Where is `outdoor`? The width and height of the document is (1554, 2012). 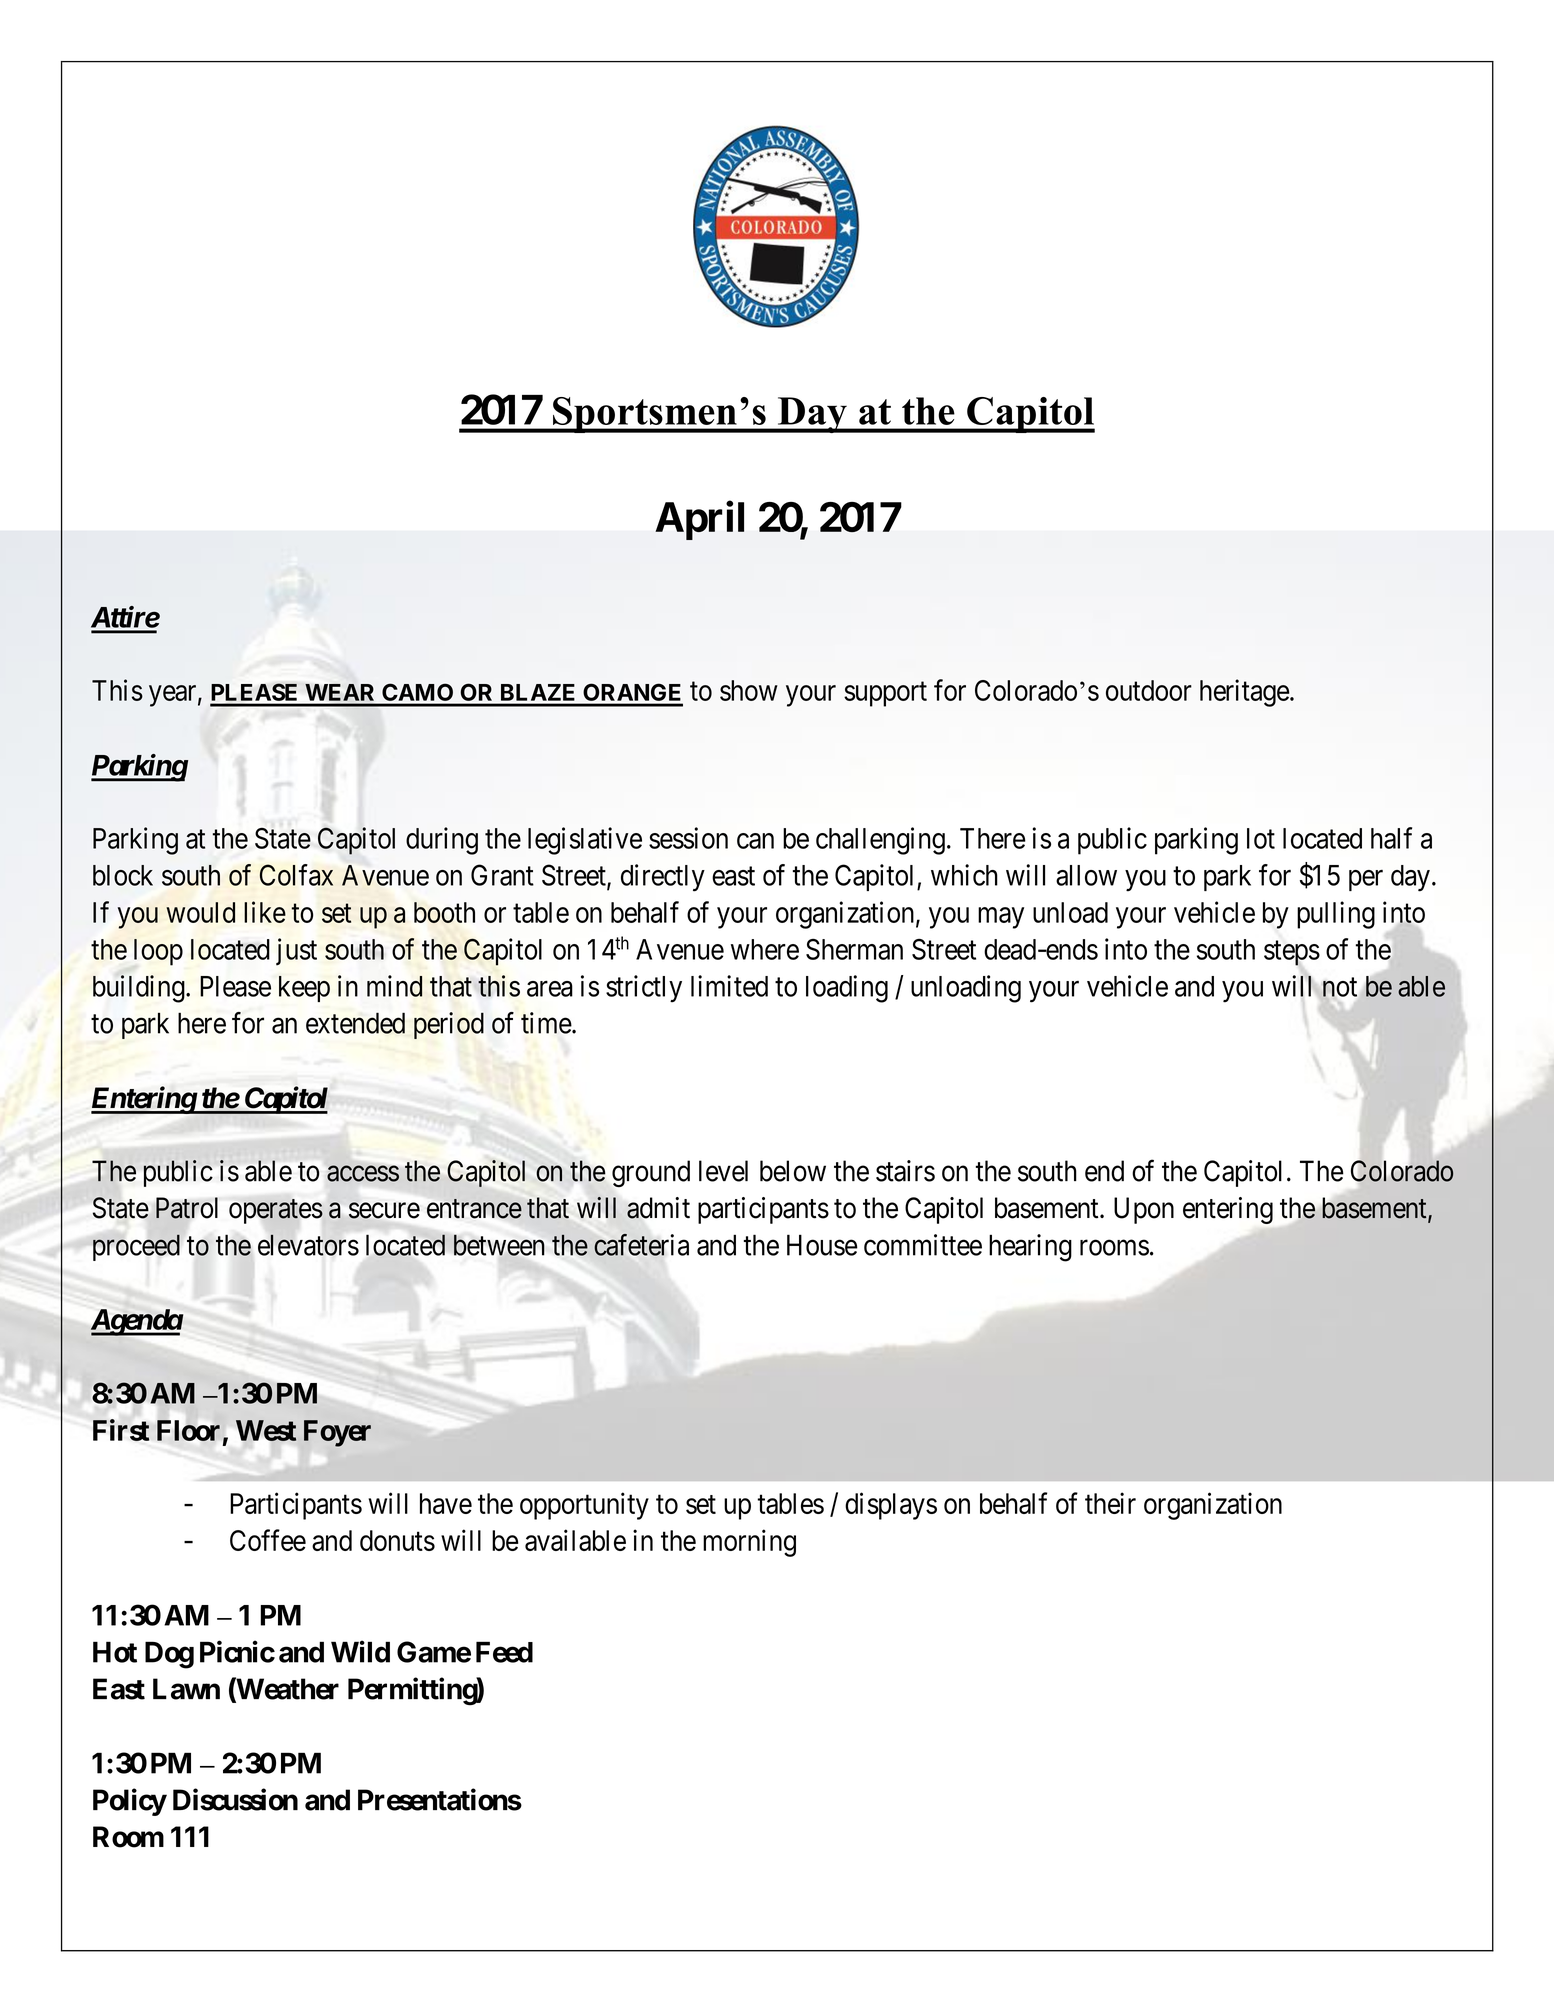 outdoor is located at coordinates (1149, 690).
